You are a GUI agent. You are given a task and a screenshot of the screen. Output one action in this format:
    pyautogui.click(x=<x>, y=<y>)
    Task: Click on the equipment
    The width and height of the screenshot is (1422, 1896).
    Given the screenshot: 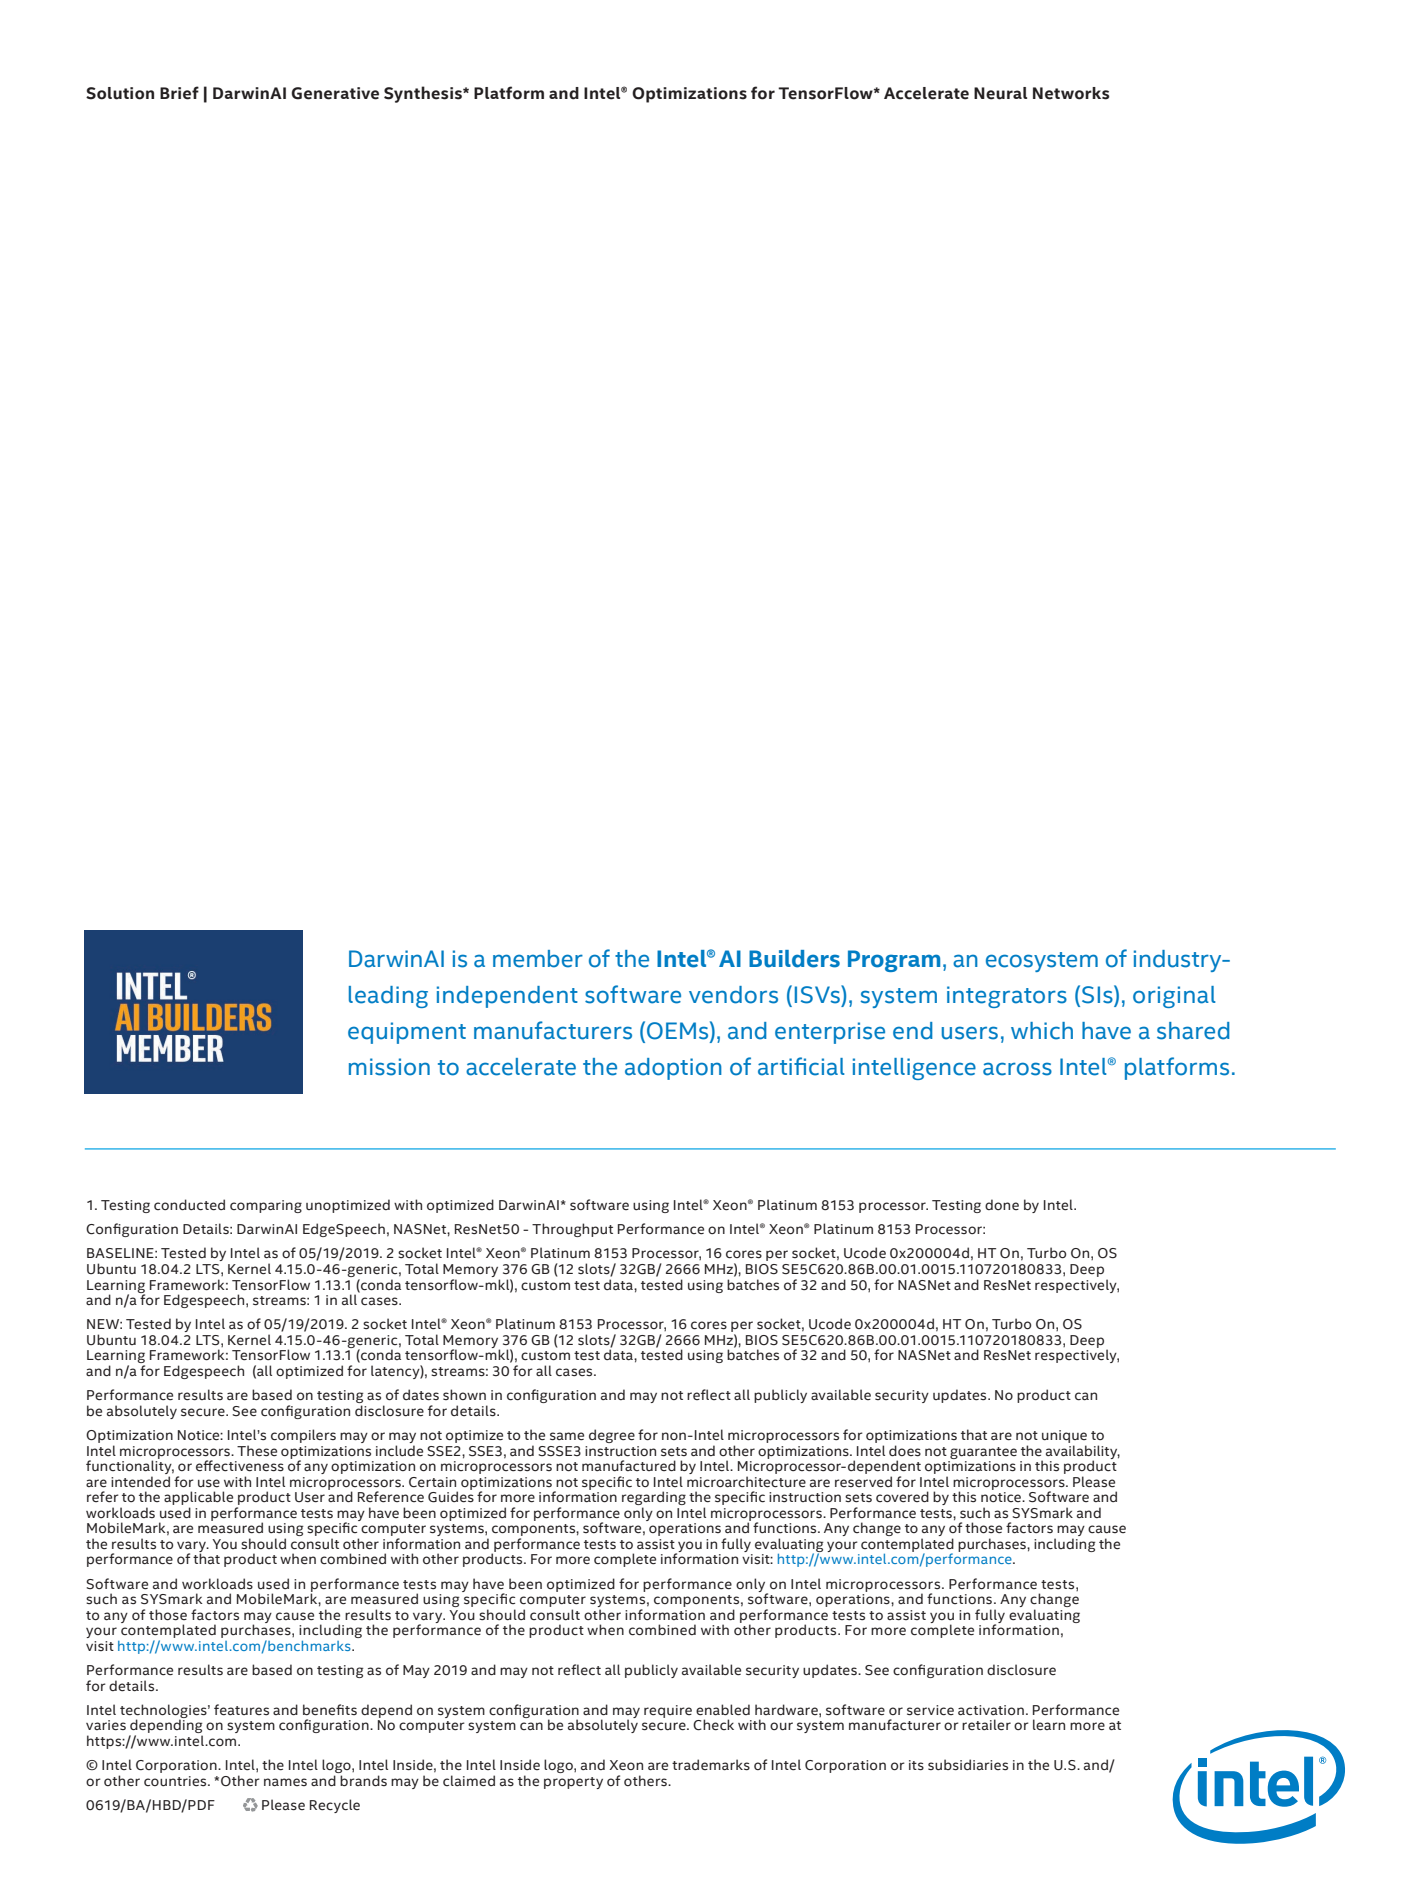 What is the action you would take?
    pyautogui.click(x=407, y=1033)
